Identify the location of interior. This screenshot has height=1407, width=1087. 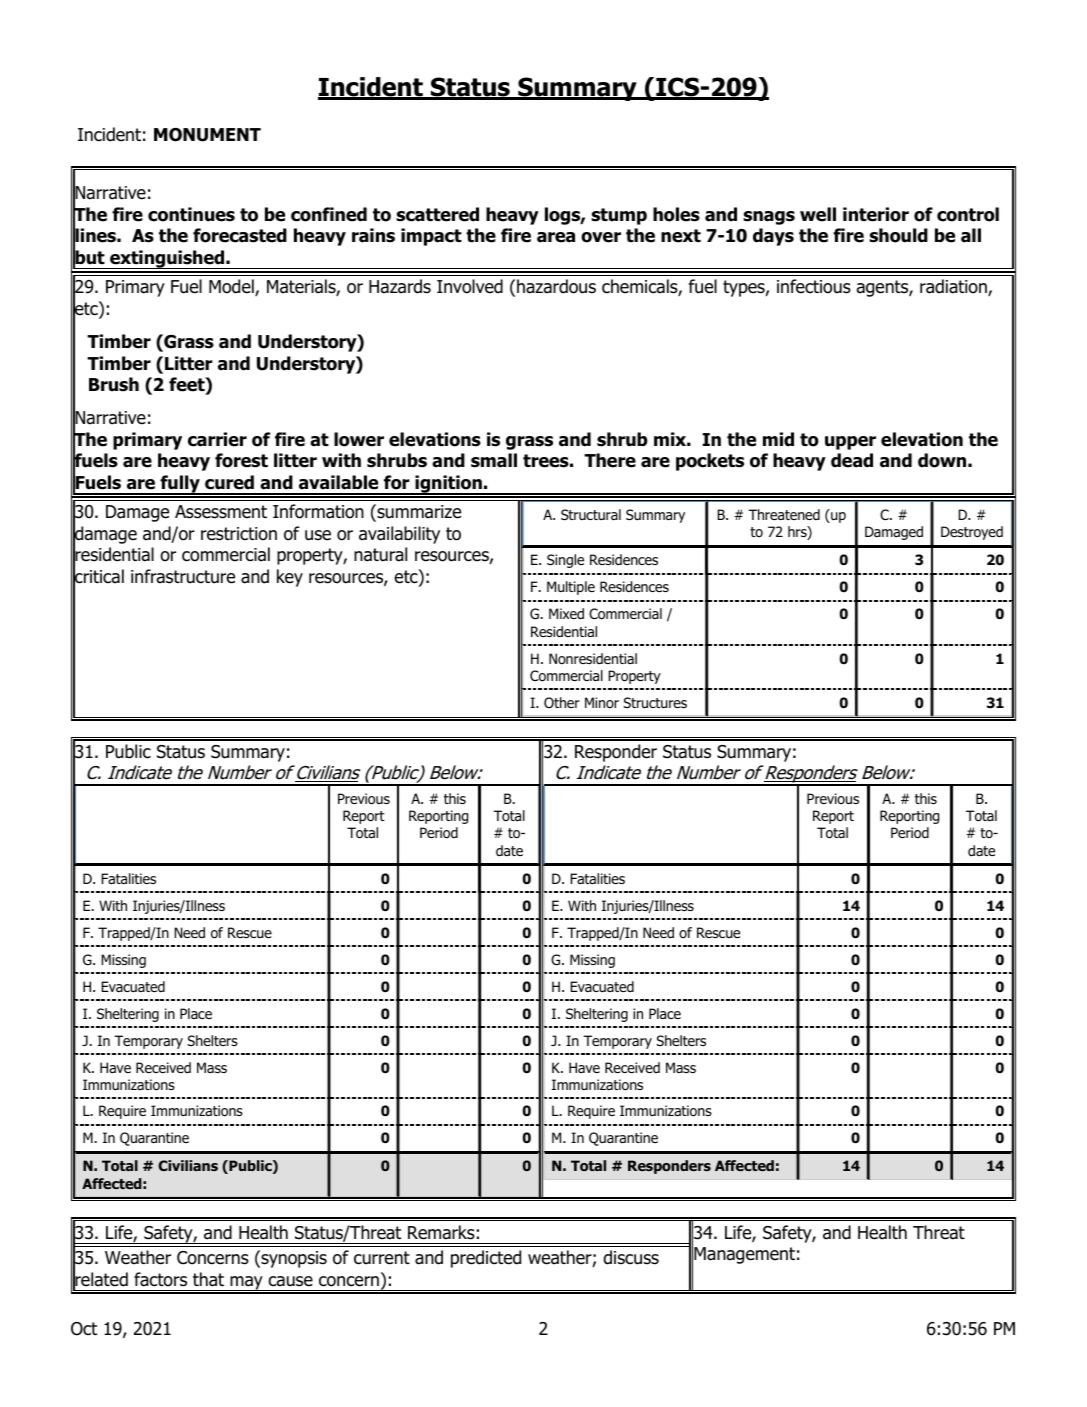
(876, 214).
